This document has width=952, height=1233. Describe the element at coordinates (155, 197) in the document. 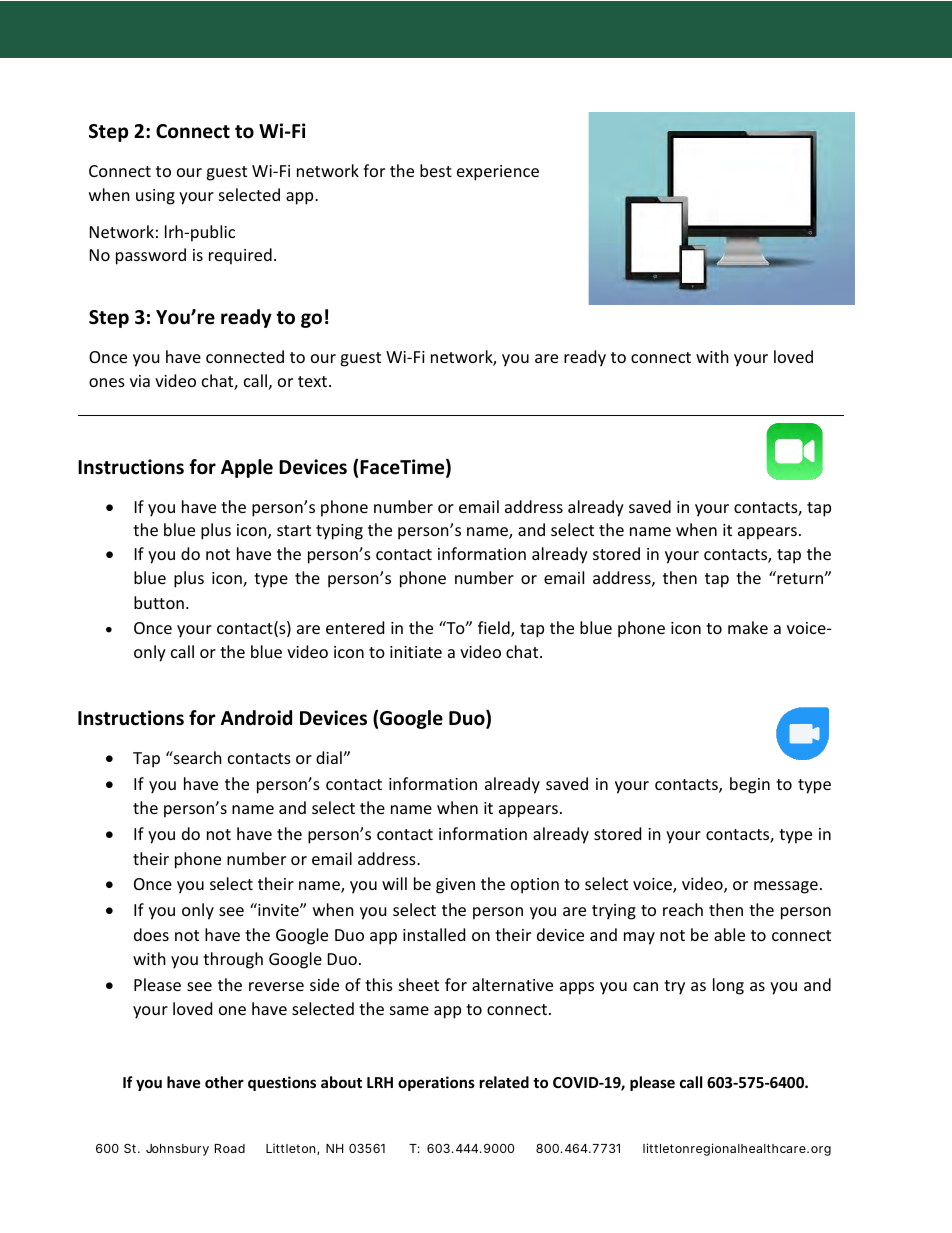

I see `using` at that location.
